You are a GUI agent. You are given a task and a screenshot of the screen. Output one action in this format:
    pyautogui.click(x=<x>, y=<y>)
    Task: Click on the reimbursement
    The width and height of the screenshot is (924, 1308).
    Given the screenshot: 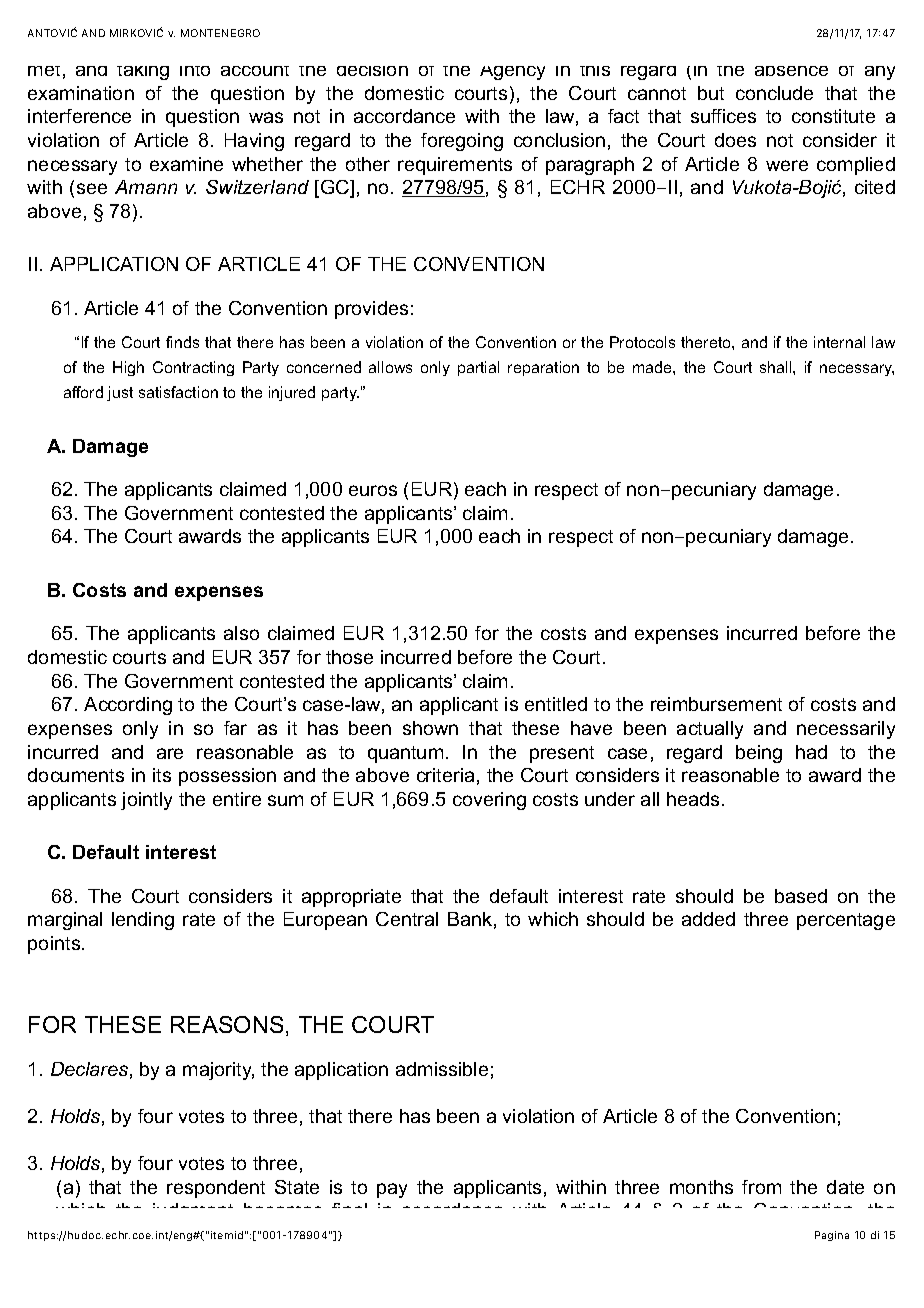 What is the action you would take?
    pyautogui.click(x=716, y=704)
